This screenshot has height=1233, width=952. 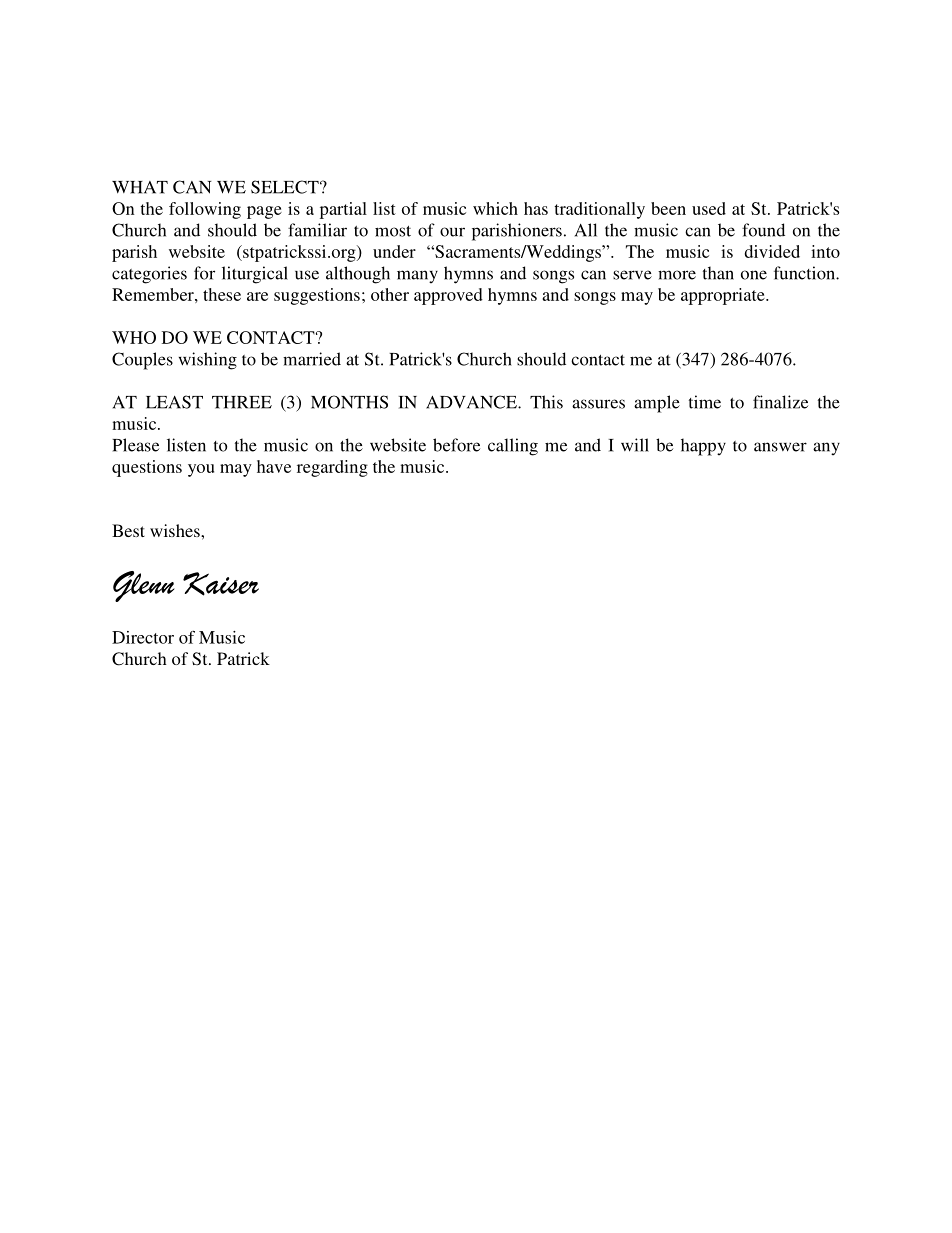 I want to click on used, so click(x=709, y=208).
